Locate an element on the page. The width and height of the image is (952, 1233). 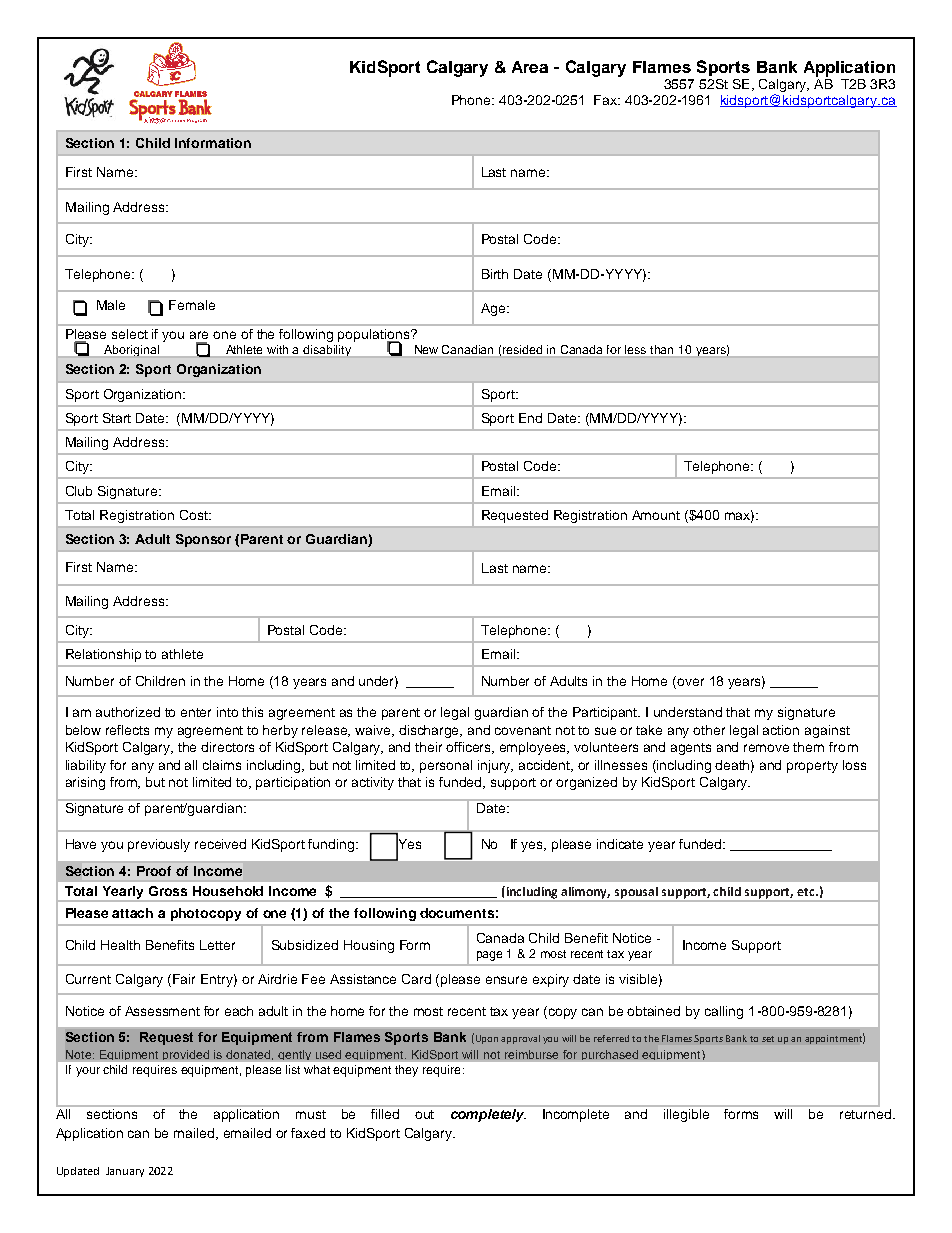
January is located at coordinates (125, 1172).
